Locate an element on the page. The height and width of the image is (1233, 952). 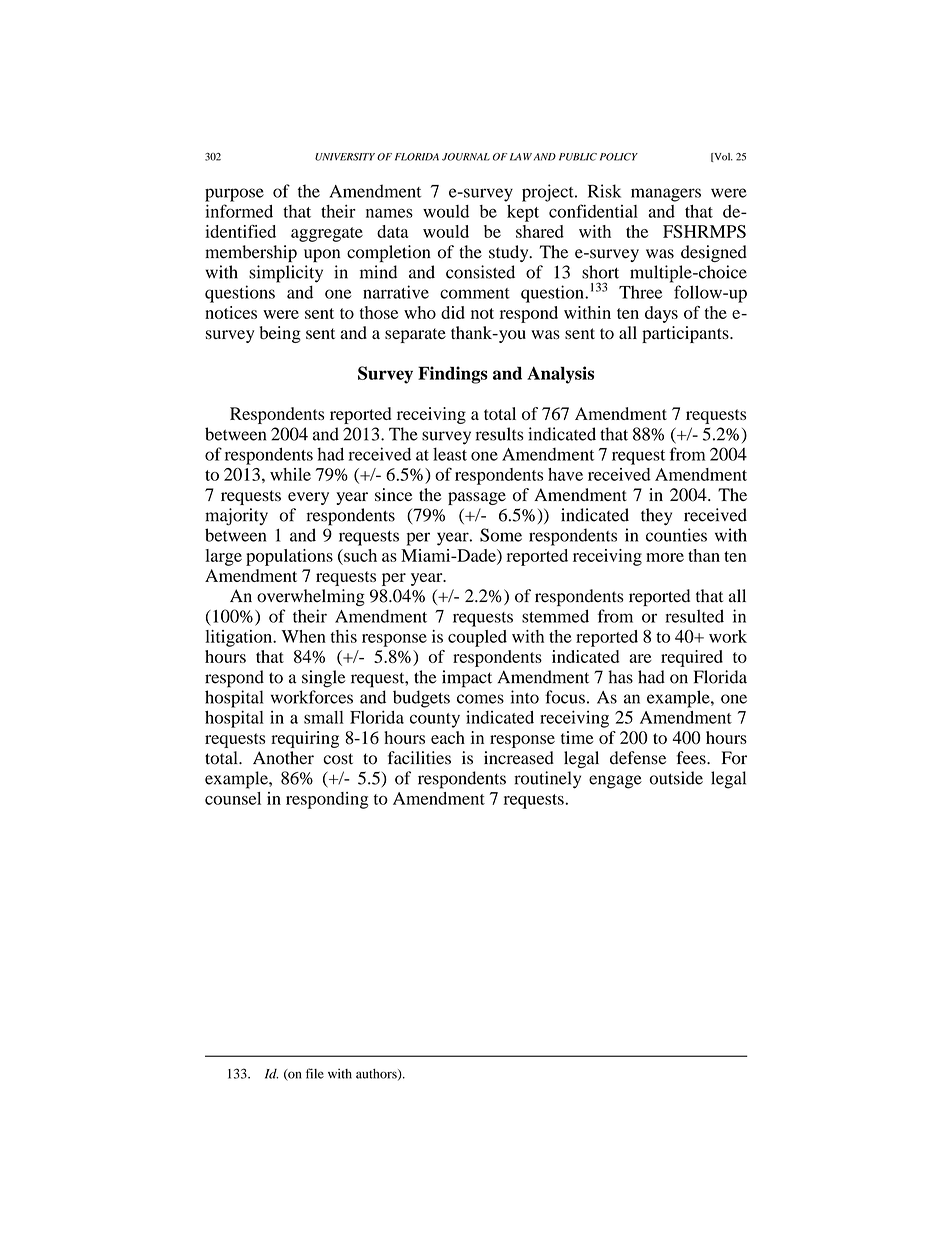
Findings is located at coordinates (453, 375).
